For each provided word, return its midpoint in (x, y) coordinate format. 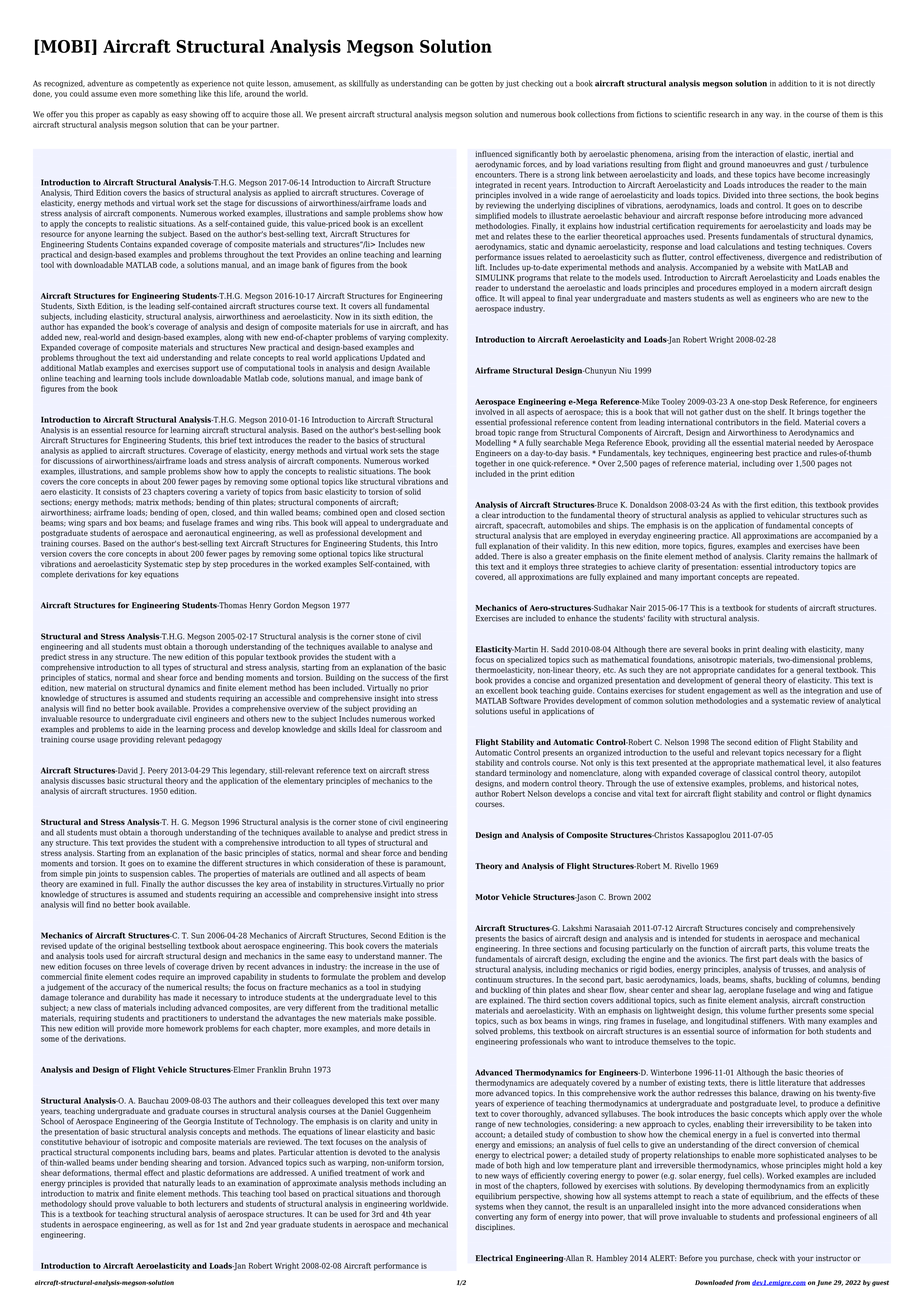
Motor (487, 897)
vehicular (783, 515)
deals (788, 959)
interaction (754, 154)
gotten (481, 84)
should (100, 1203)
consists (117, 492)
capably (145, 115)
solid (413, 491)
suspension (149, 875)
